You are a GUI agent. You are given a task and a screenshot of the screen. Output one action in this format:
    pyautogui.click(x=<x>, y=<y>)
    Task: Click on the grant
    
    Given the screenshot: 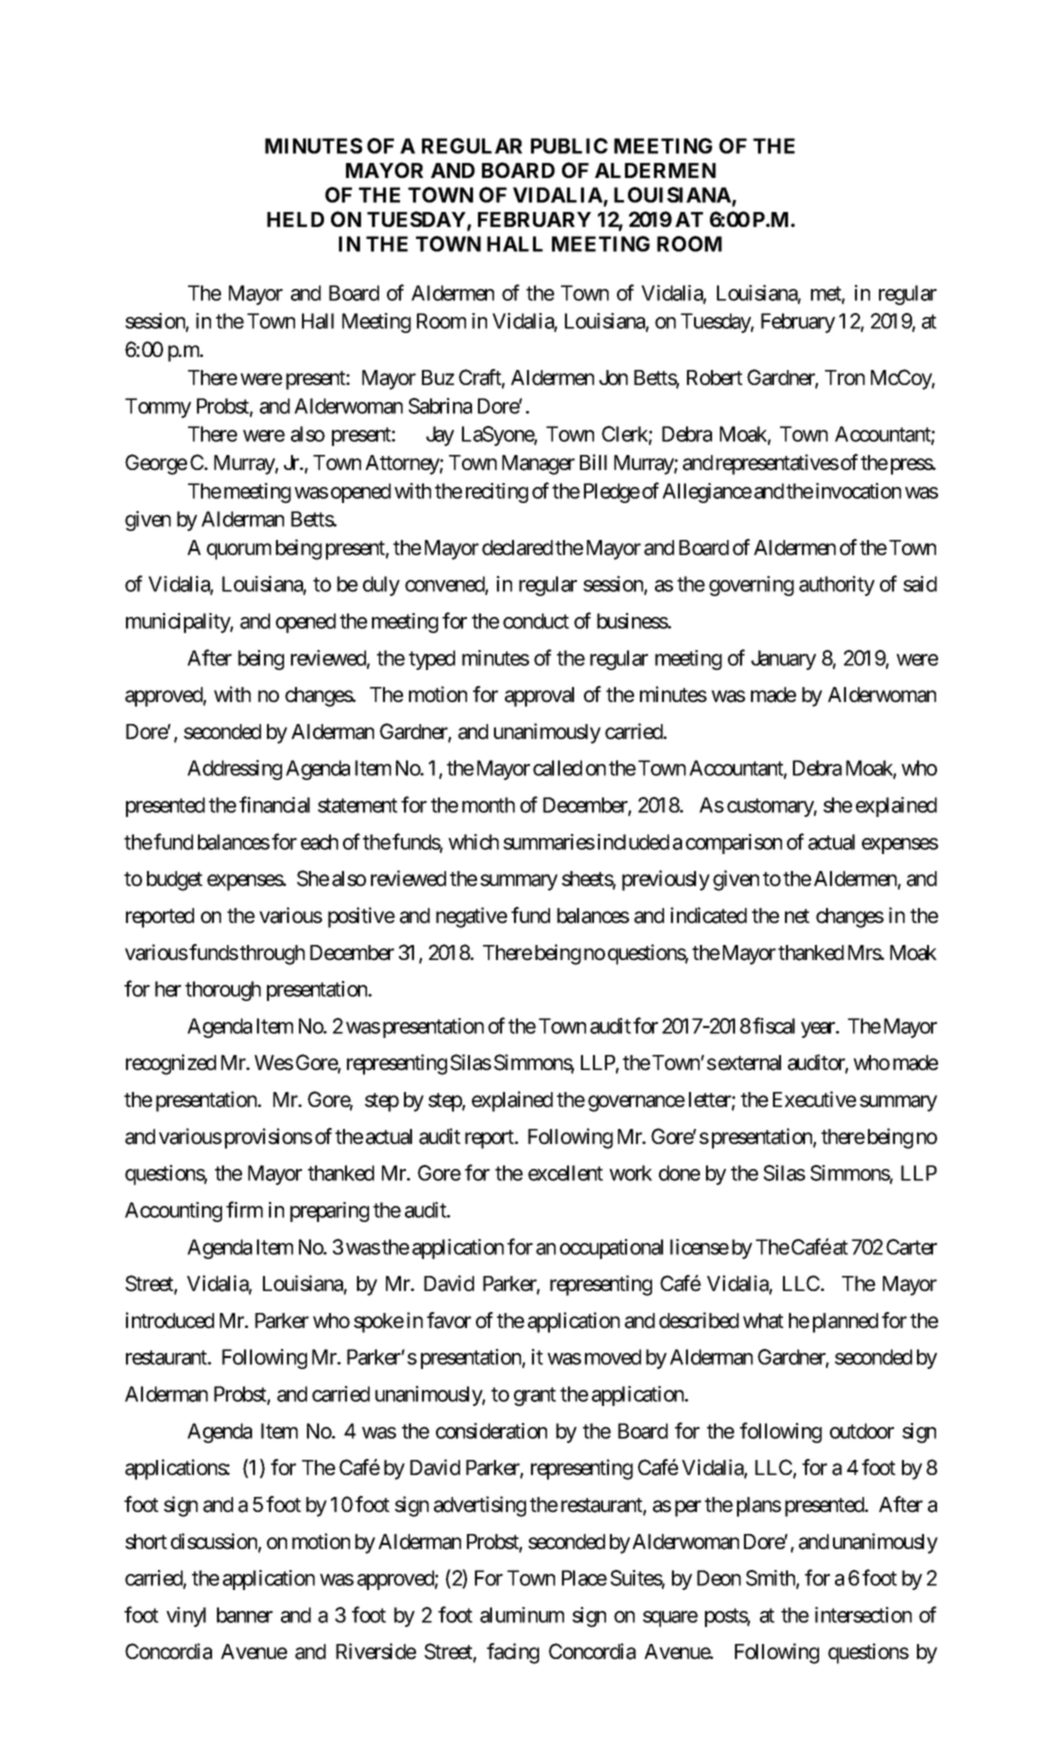 What is the action you would take?
    pyautogui.click(x=535, y=1396)
